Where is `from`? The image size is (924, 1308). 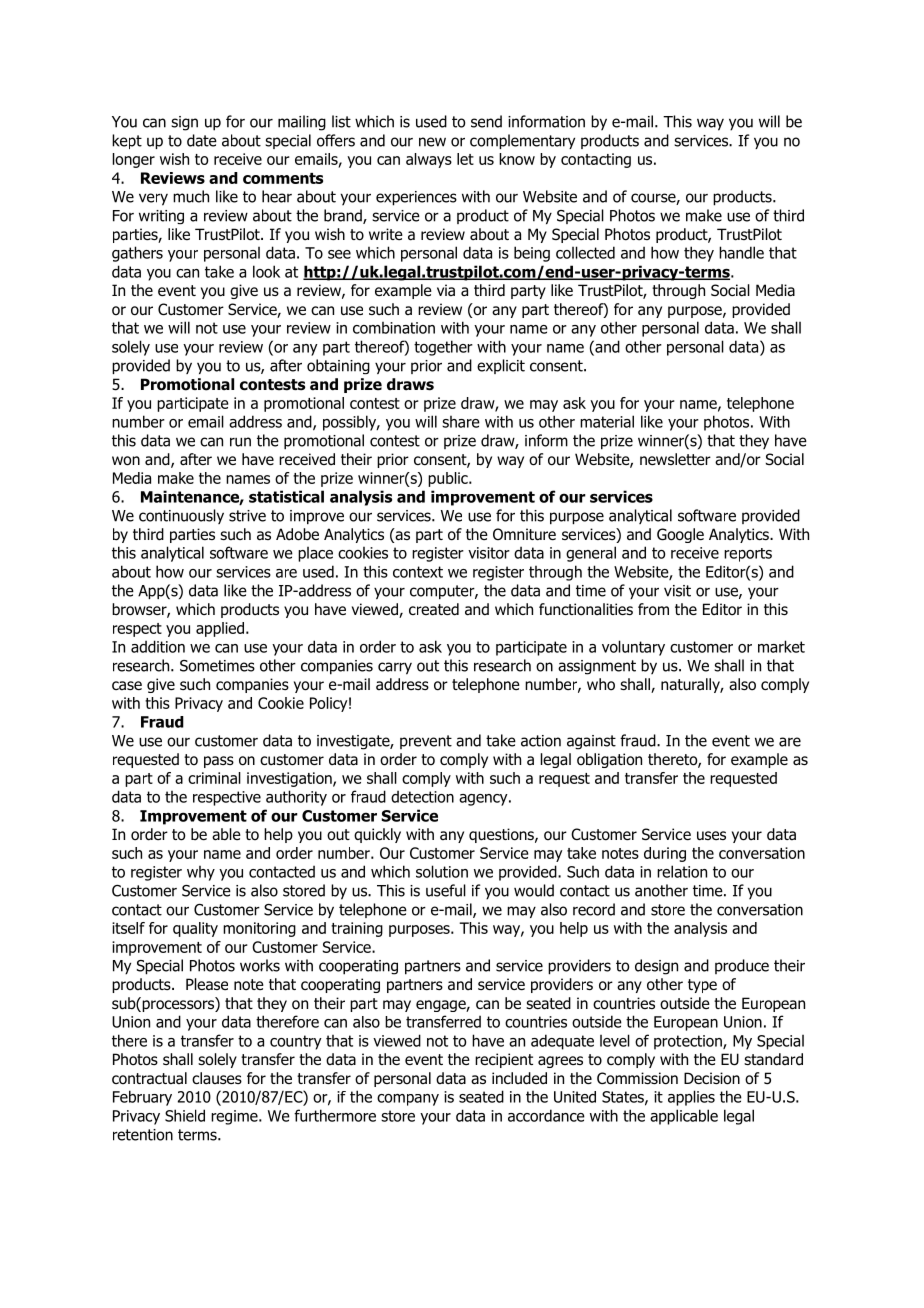 from is located at coordinates (653, 609).
